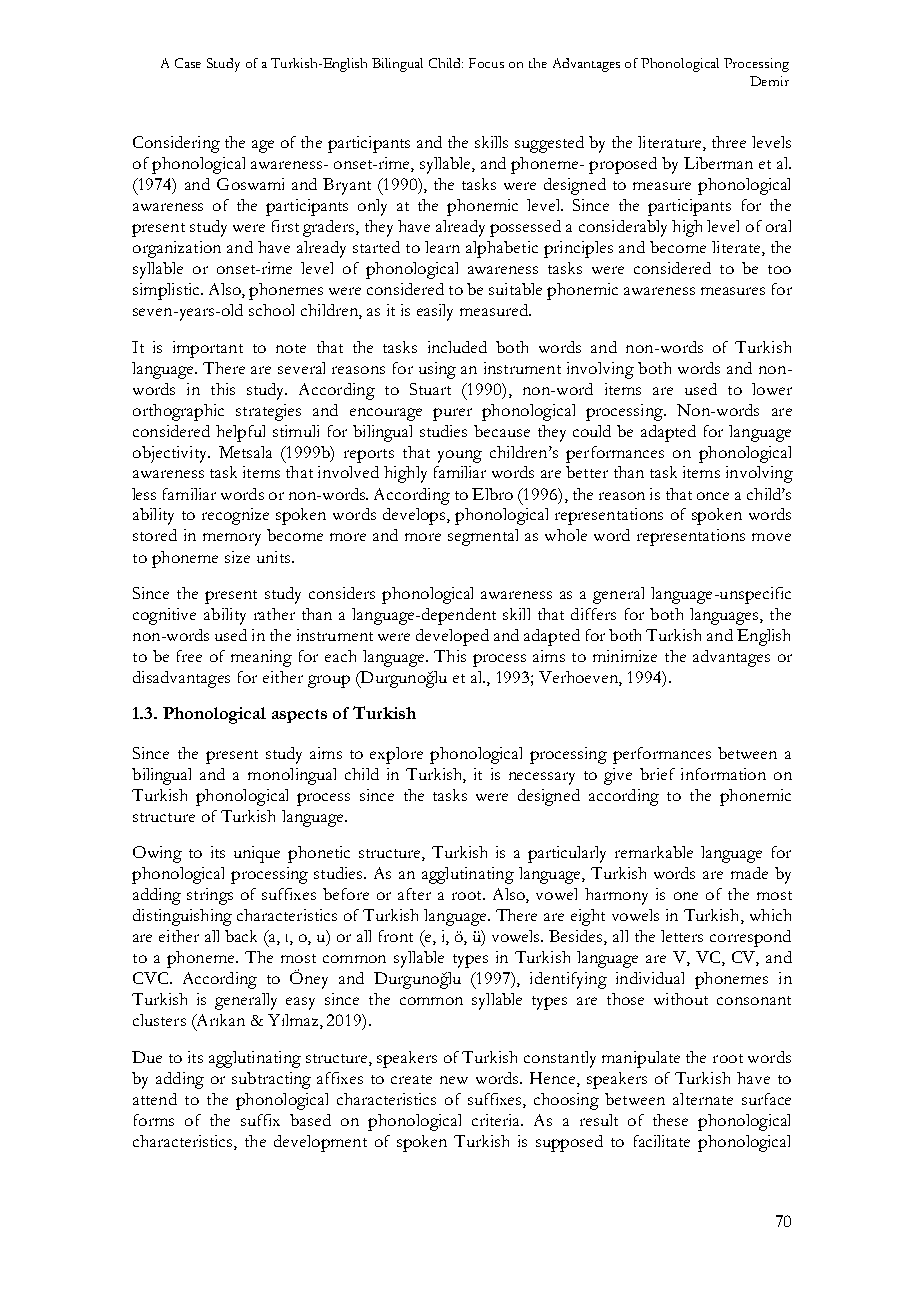  Describe the element at coordinates (729, 142) in the screenshot. I see `three` at that location.
